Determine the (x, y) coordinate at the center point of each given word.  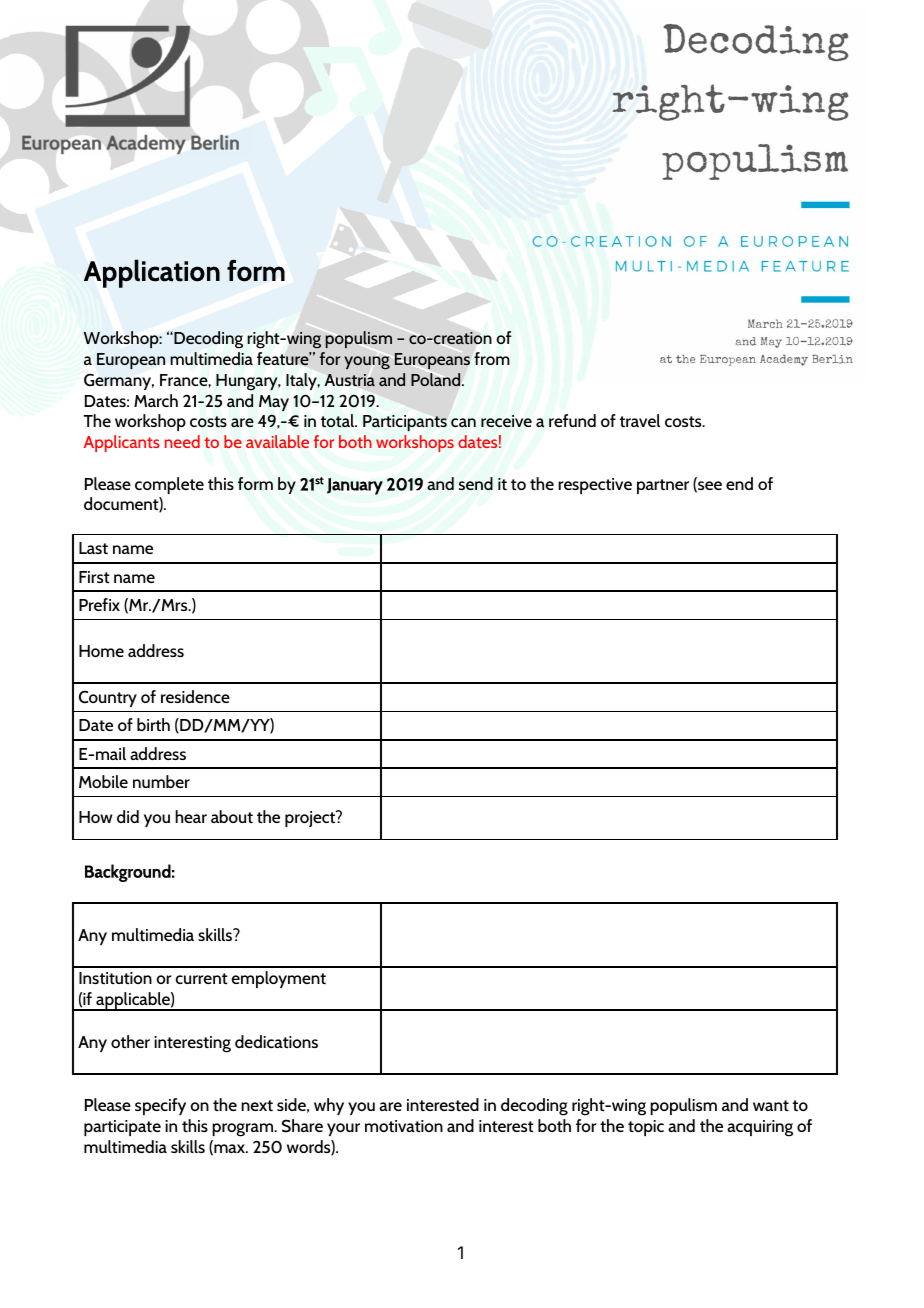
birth (153, 724)
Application (152, 273)
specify (160, 1106)
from (492, 358)
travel (640, 420)
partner (663, 486)
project (311, 818)
